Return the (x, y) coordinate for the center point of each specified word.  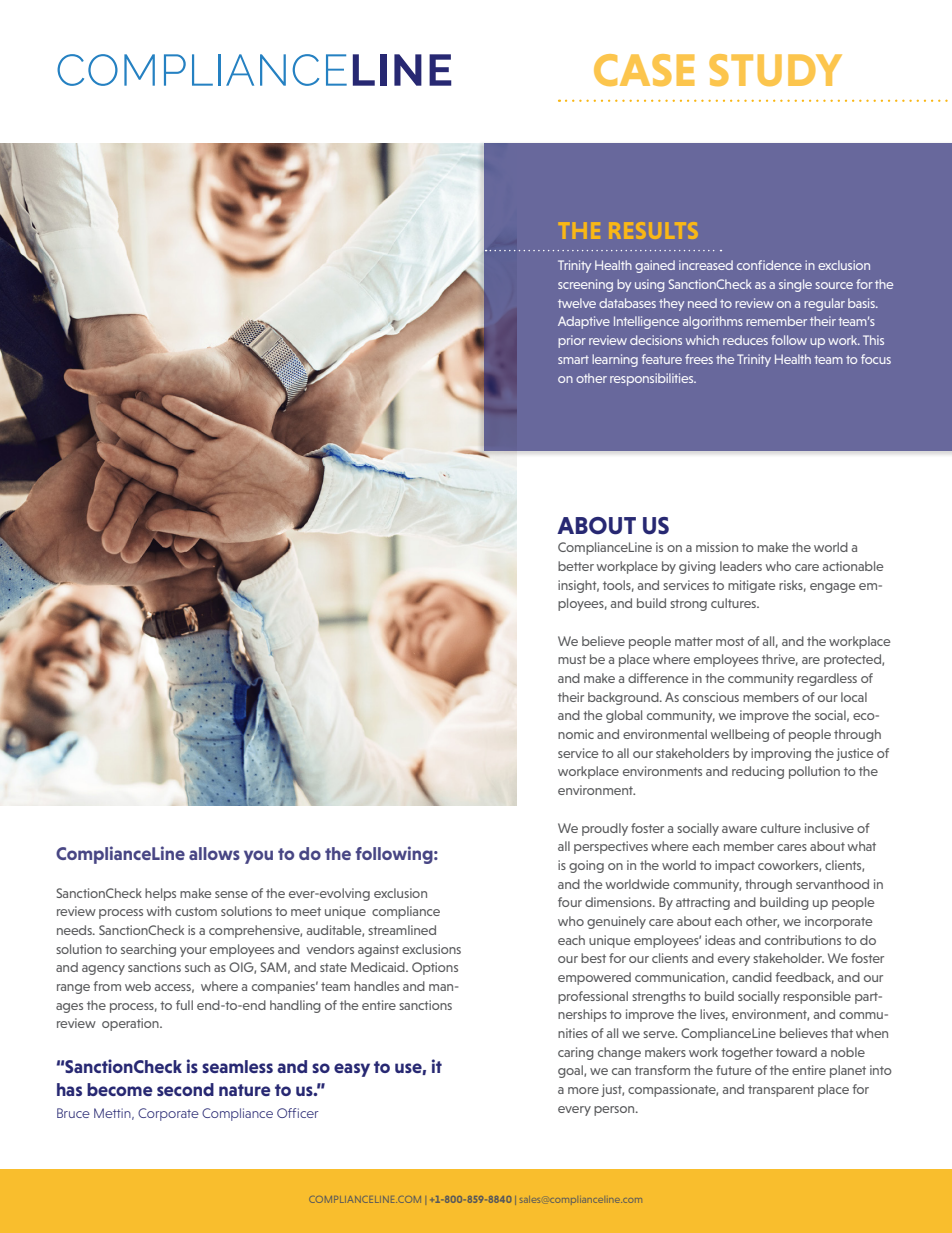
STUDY (775, 70)
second (185, 1089)
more (583, 1090)
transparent (781, 1091)
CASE (644, 70)
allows (214, 853)
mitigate (752, 586)
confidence (769, 265)
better (576, 566)
